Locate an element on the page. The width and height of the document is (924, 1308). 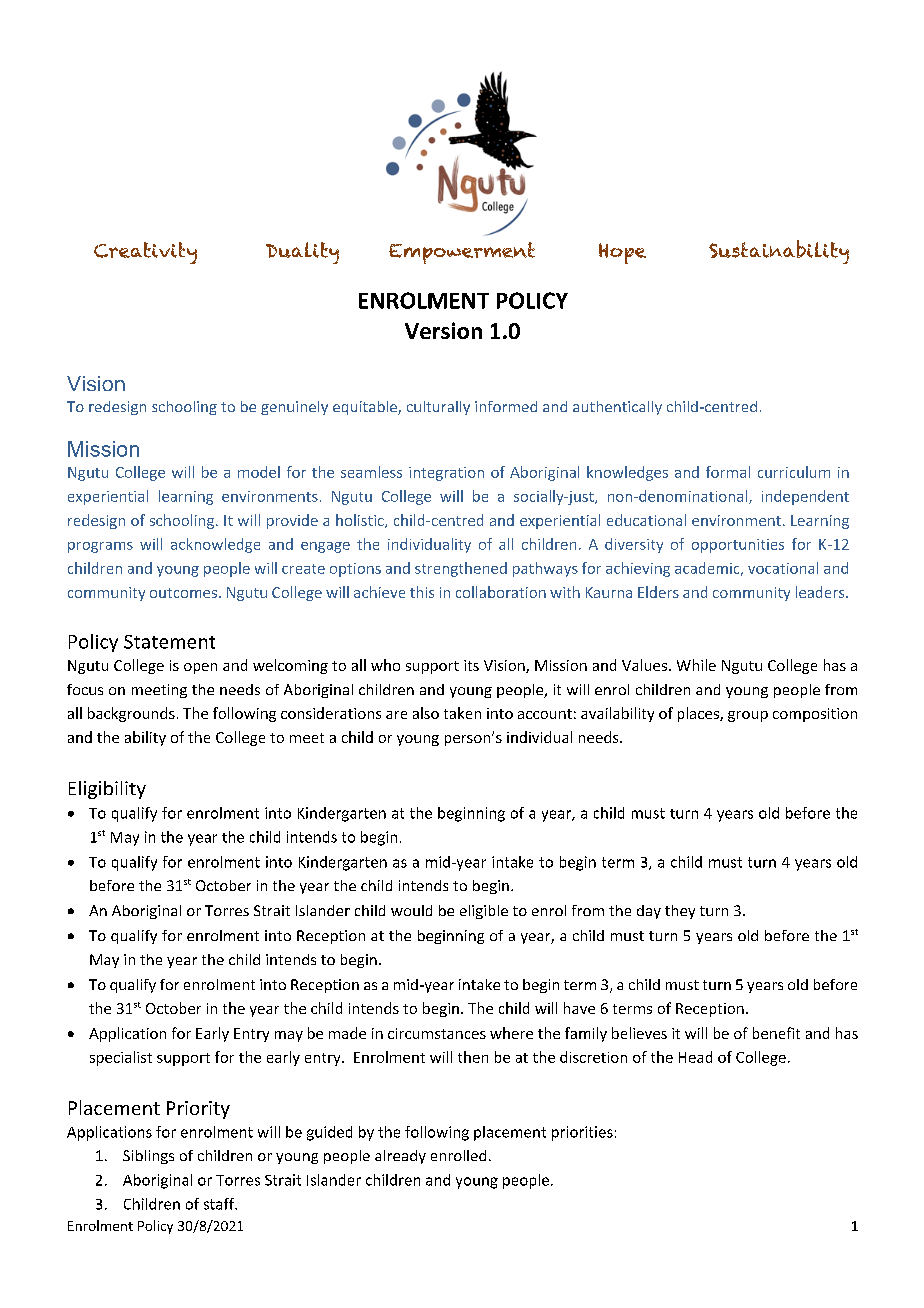
this is located at coordinates (422, 592).
